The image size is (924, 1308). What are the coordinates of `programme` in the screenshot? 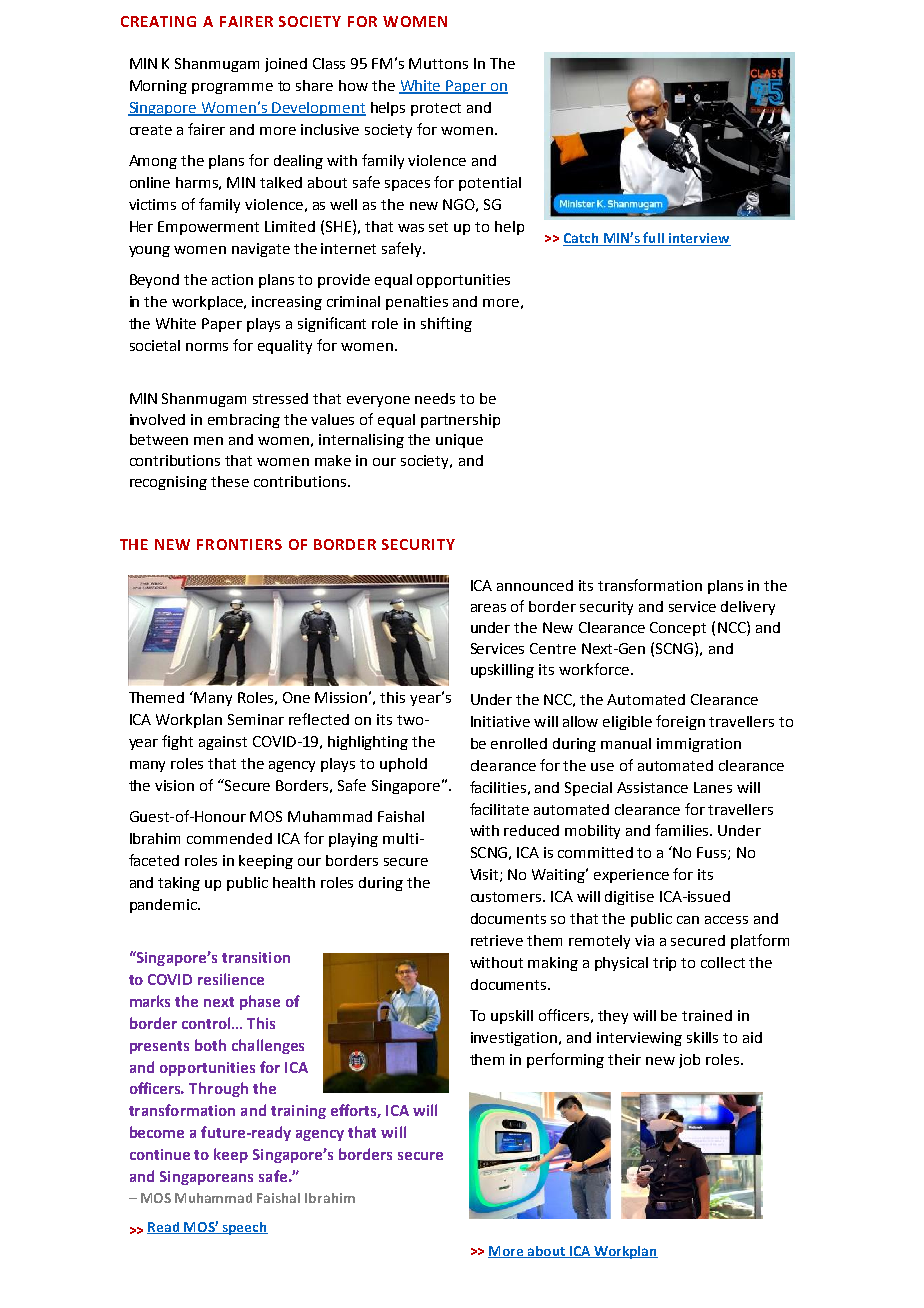 It's located at (232, 88).
